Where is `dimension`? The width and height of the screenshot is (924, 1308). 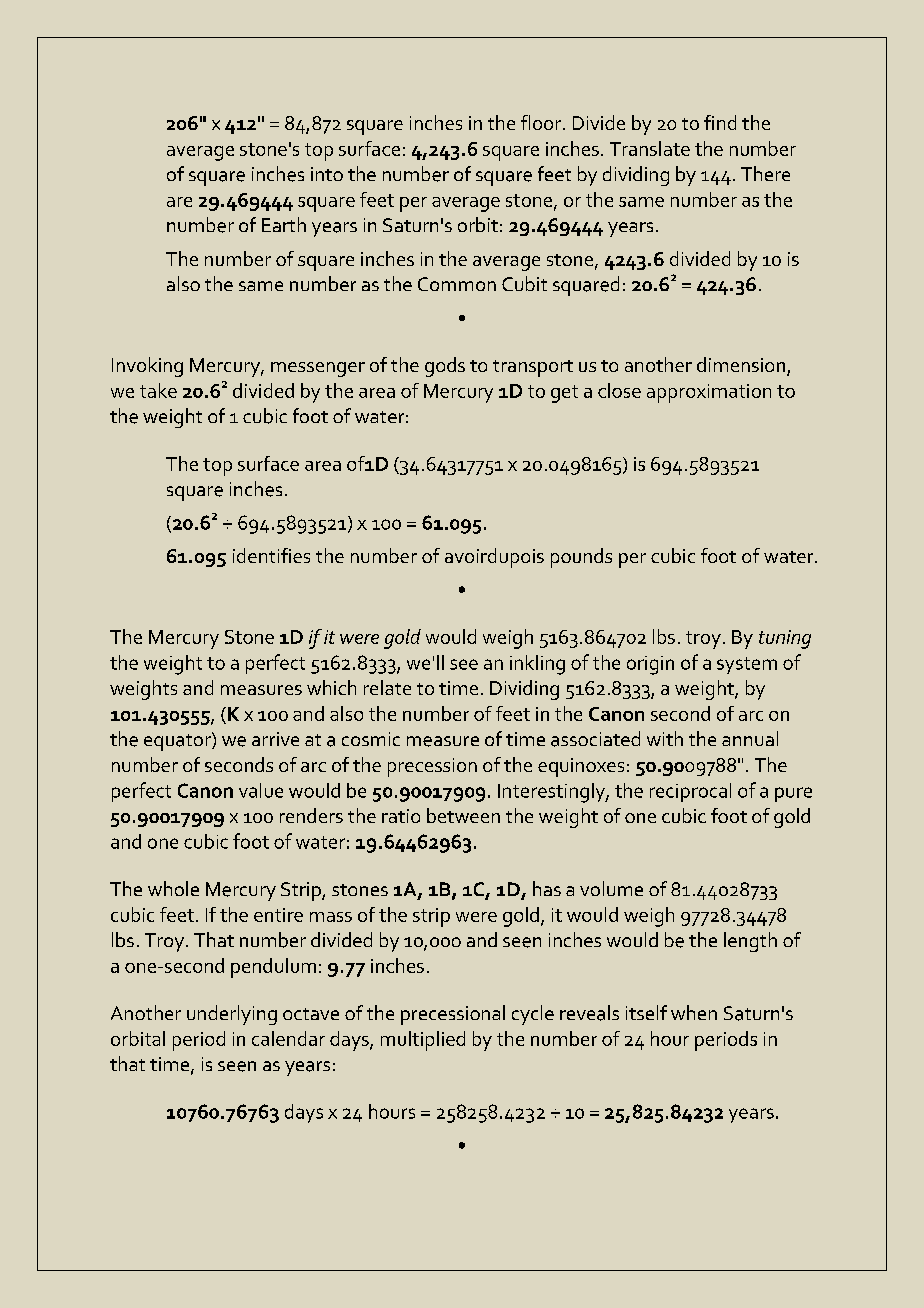 dimension is located at coordinates (742, 366).
